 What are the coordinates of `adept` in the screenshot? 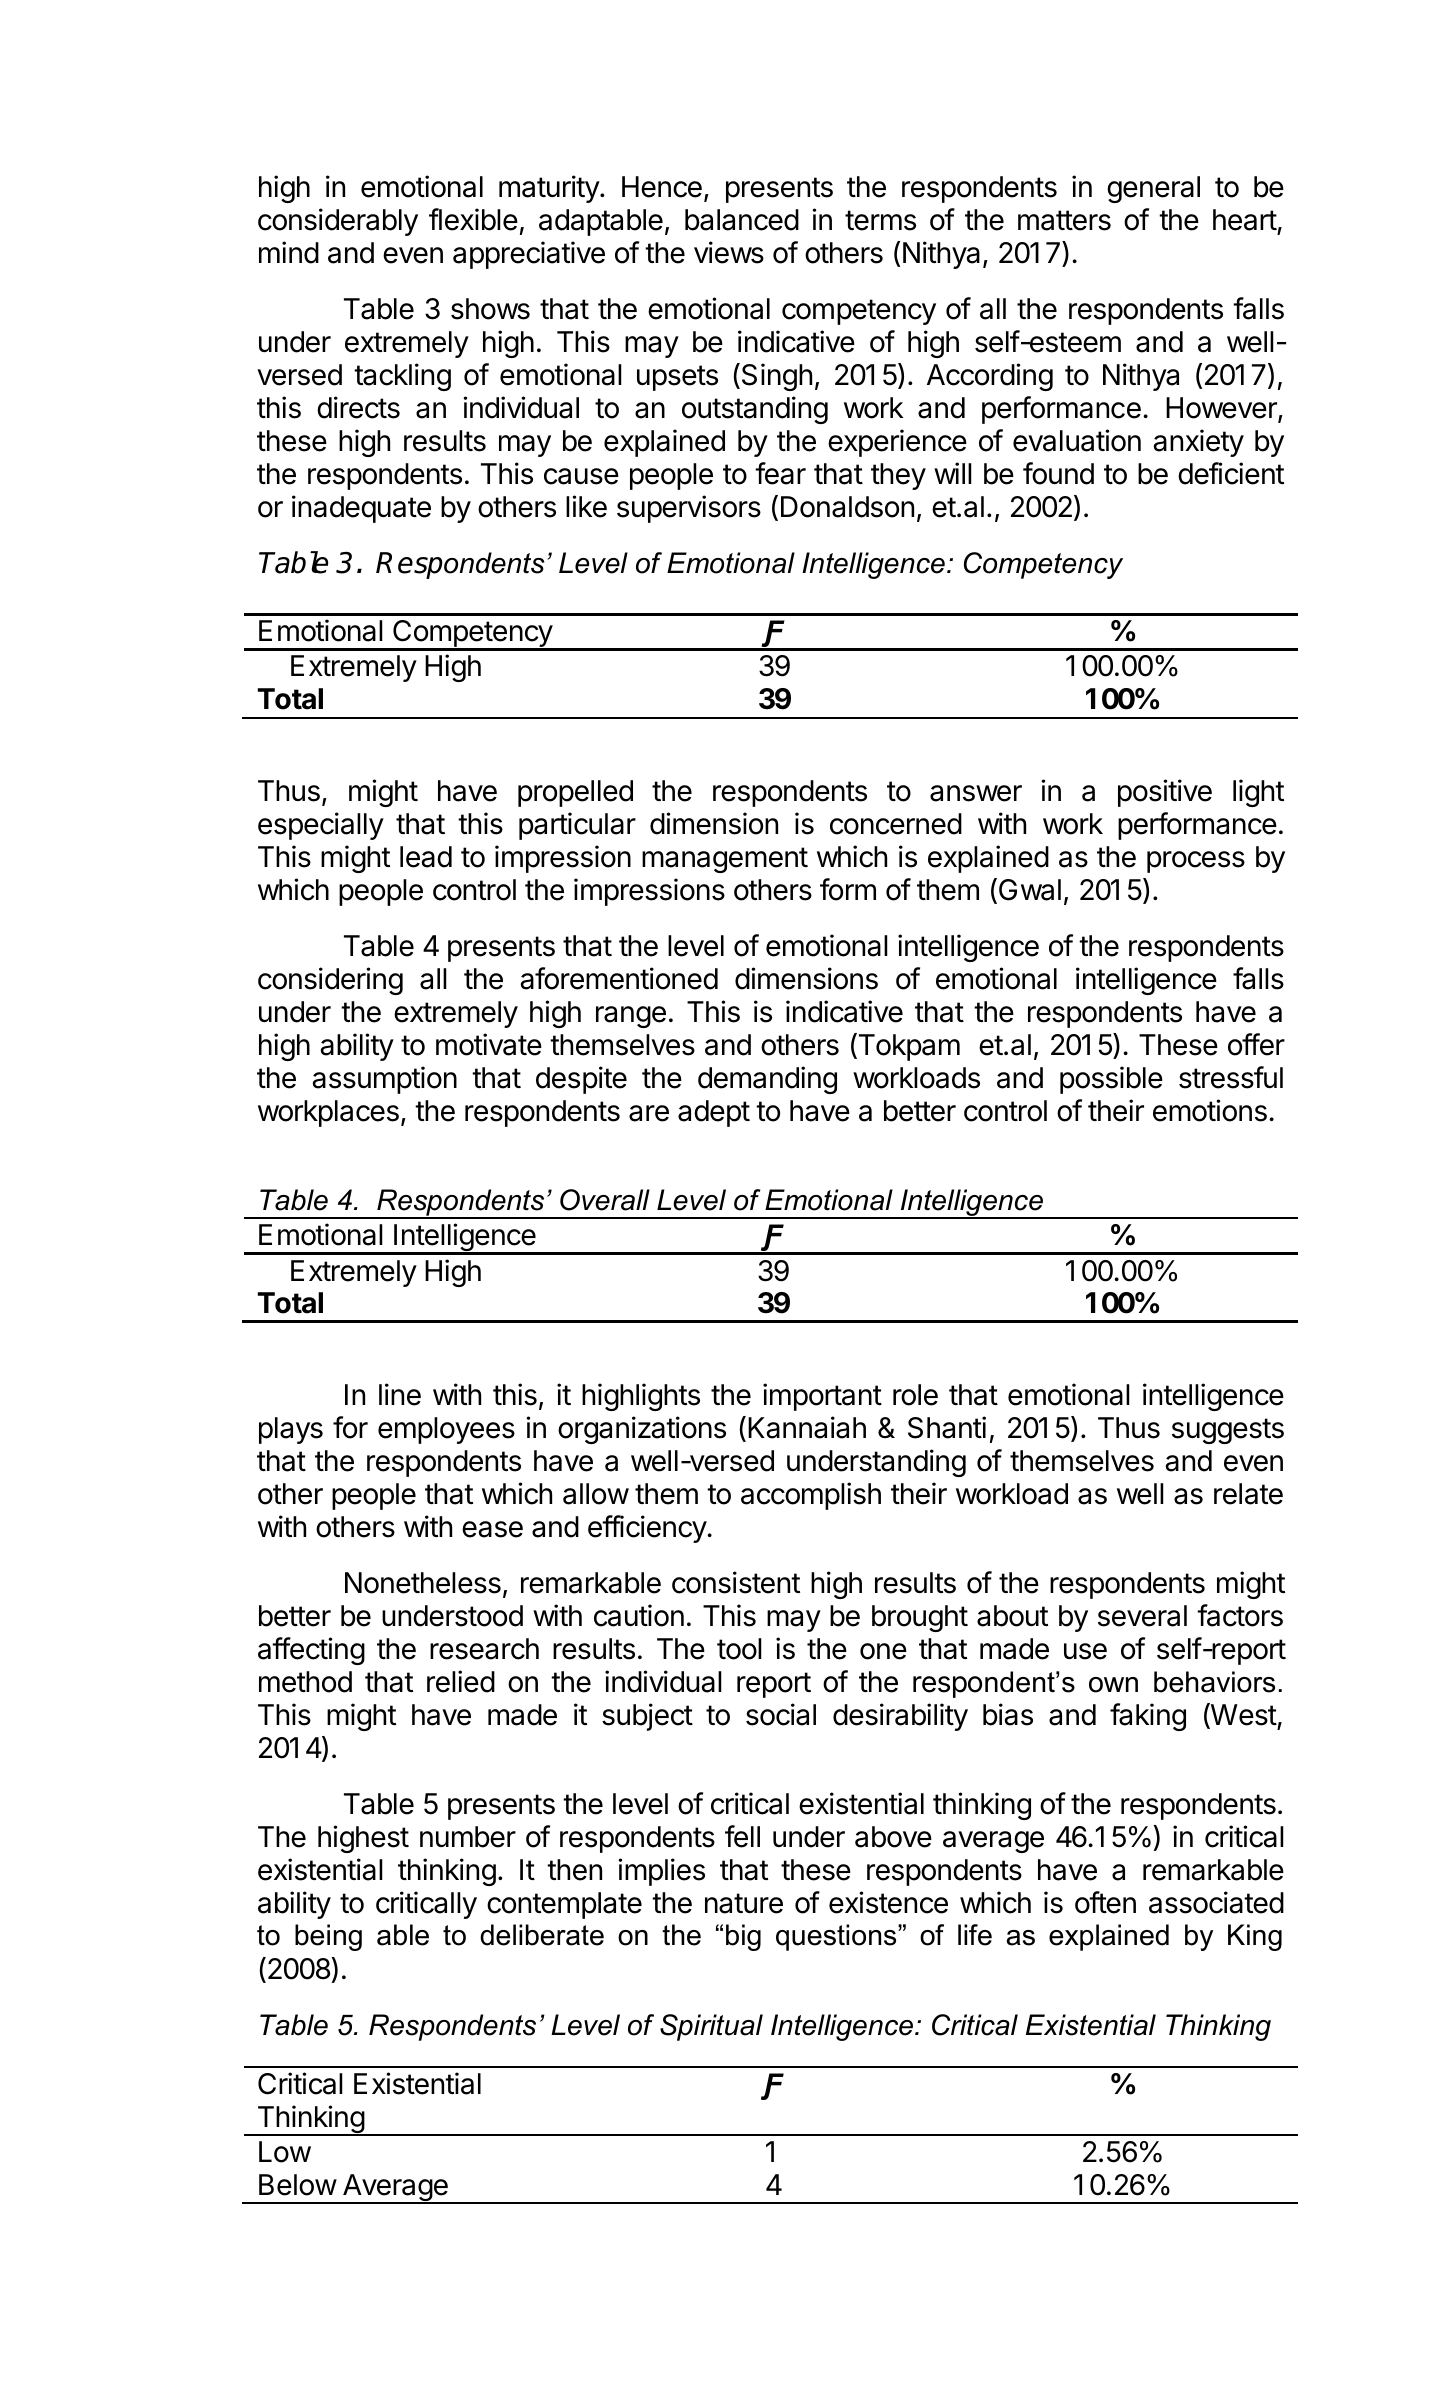 It's located at (714, 1113).
